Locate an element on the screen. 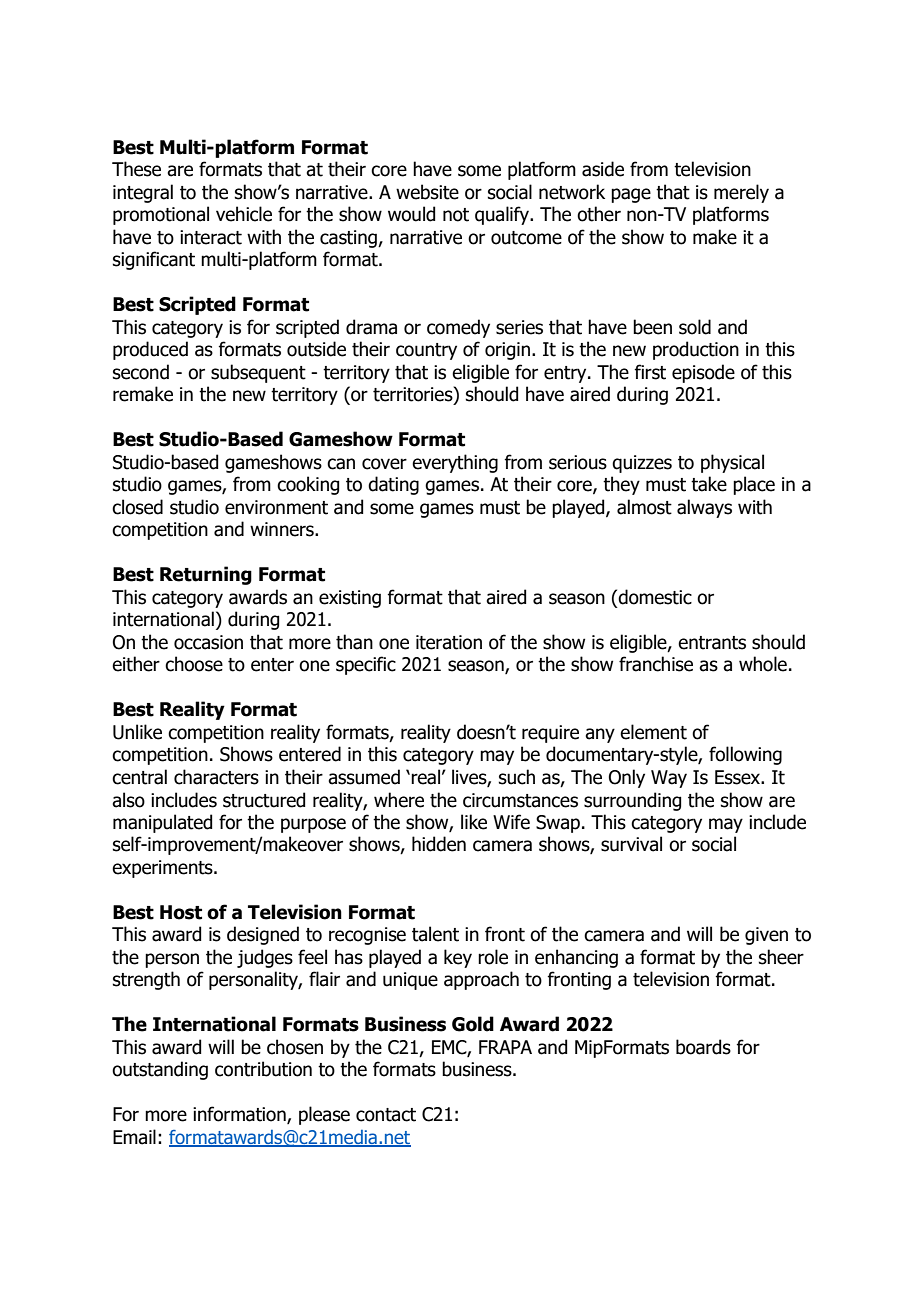 The width and height of the screenshot is (924, 1308). outstanding is located at coordinates (160, 1070).
